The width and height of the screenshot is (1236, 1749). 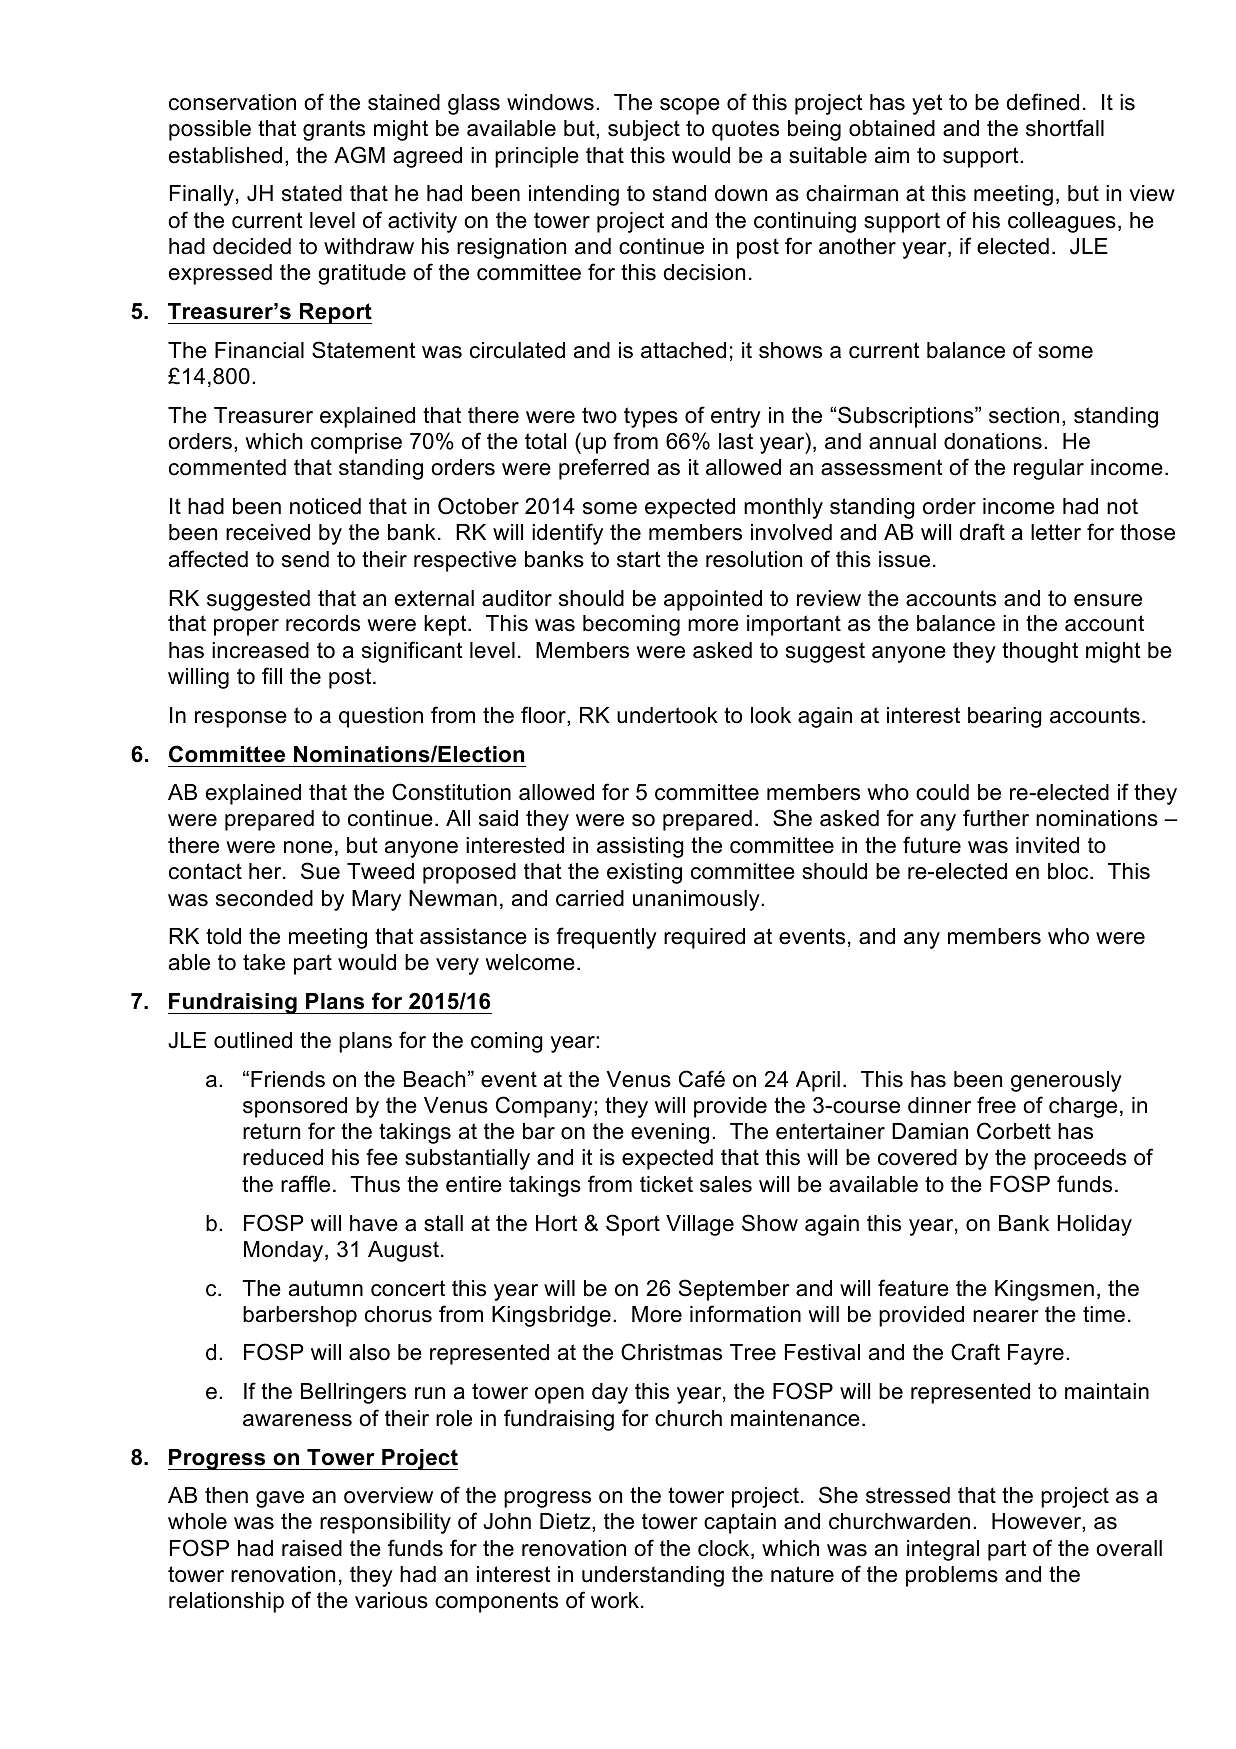 What do you see at coordinates (1042, 102) in the screenshot?
I see `defined` at bounding box center [1042, 102].
